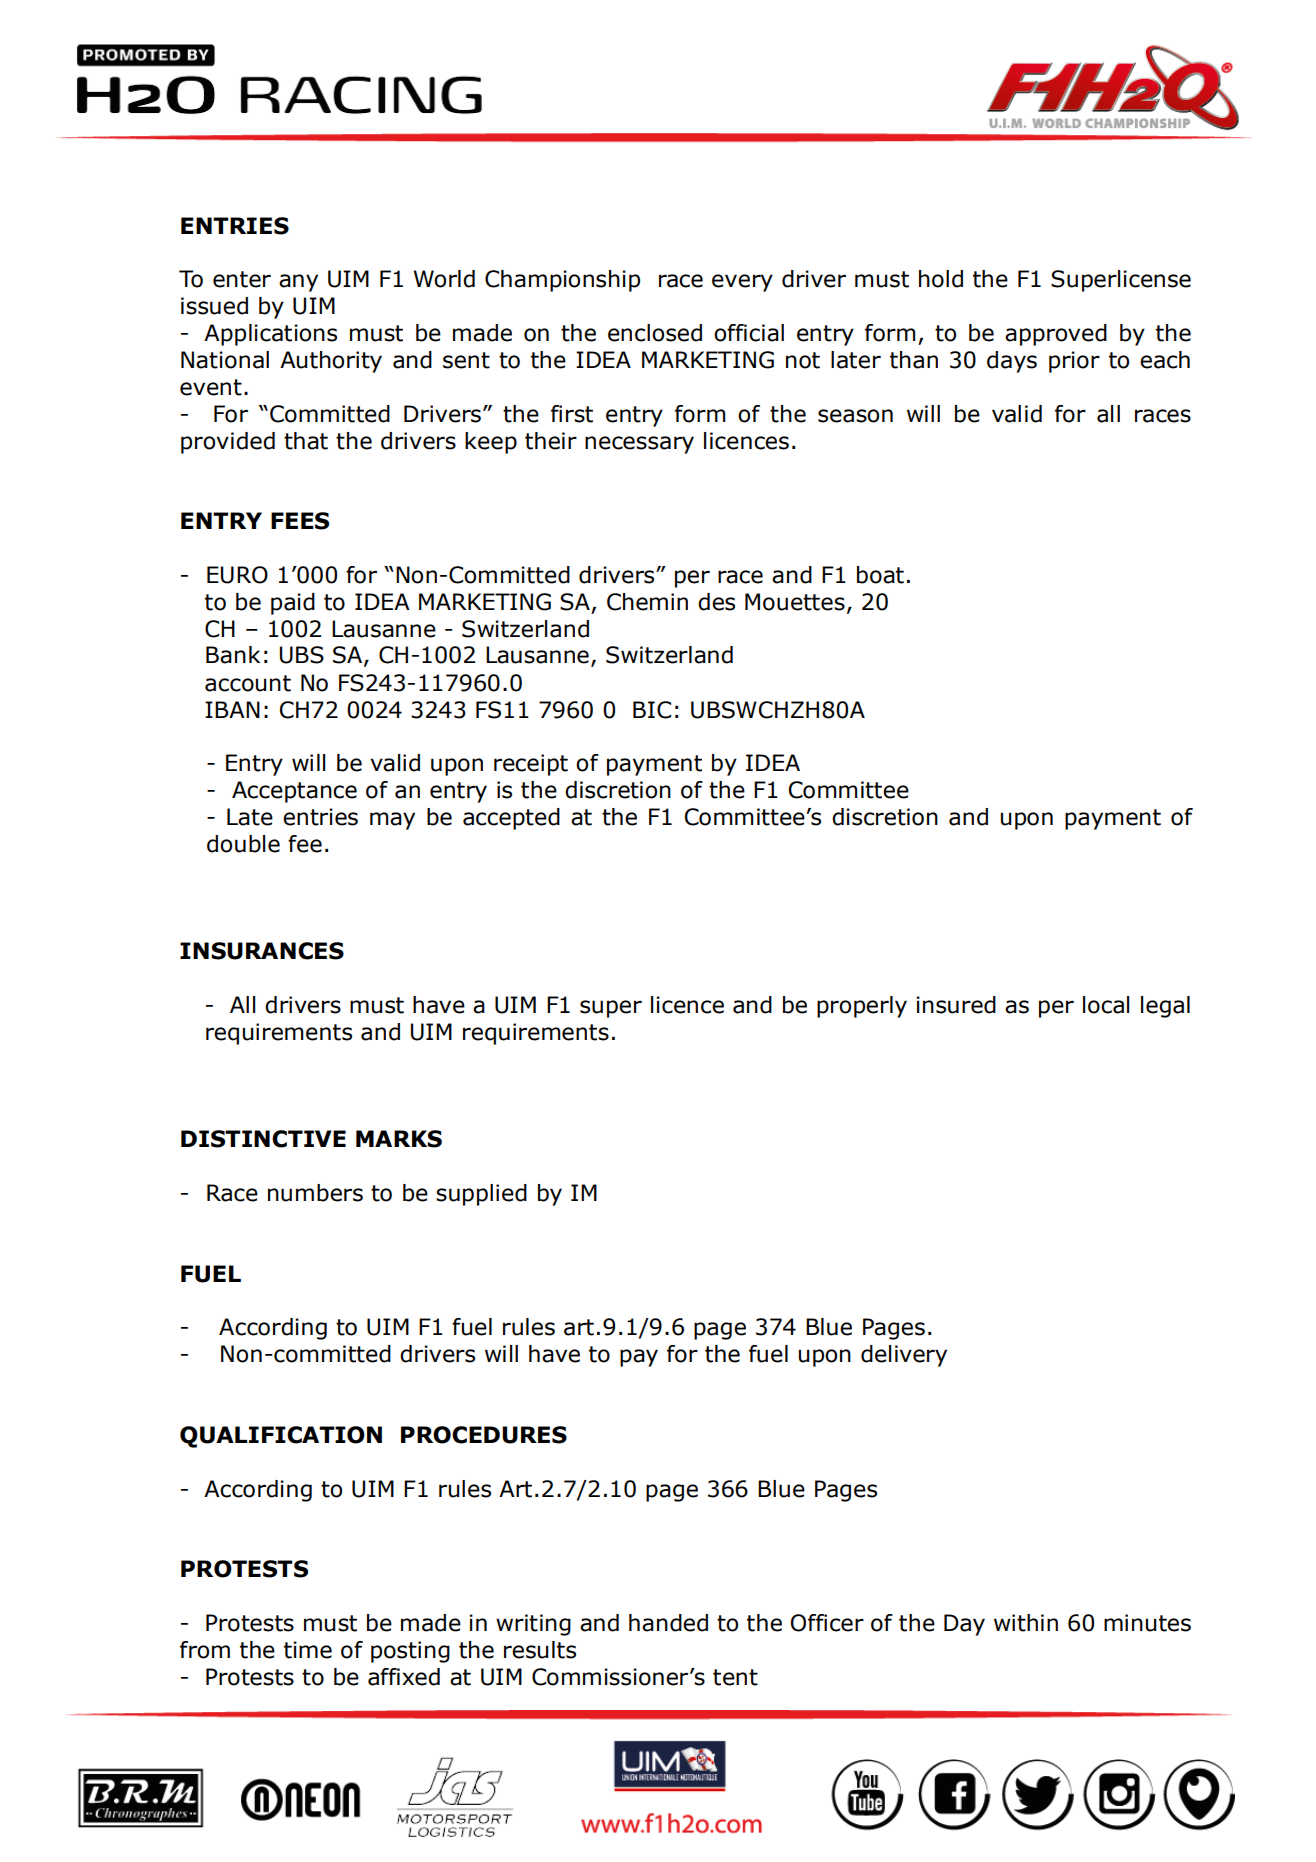 The image size is (1316, 1862). Describe the element at coordinates (1056, 335) in the page. I see `approved` at that location.
